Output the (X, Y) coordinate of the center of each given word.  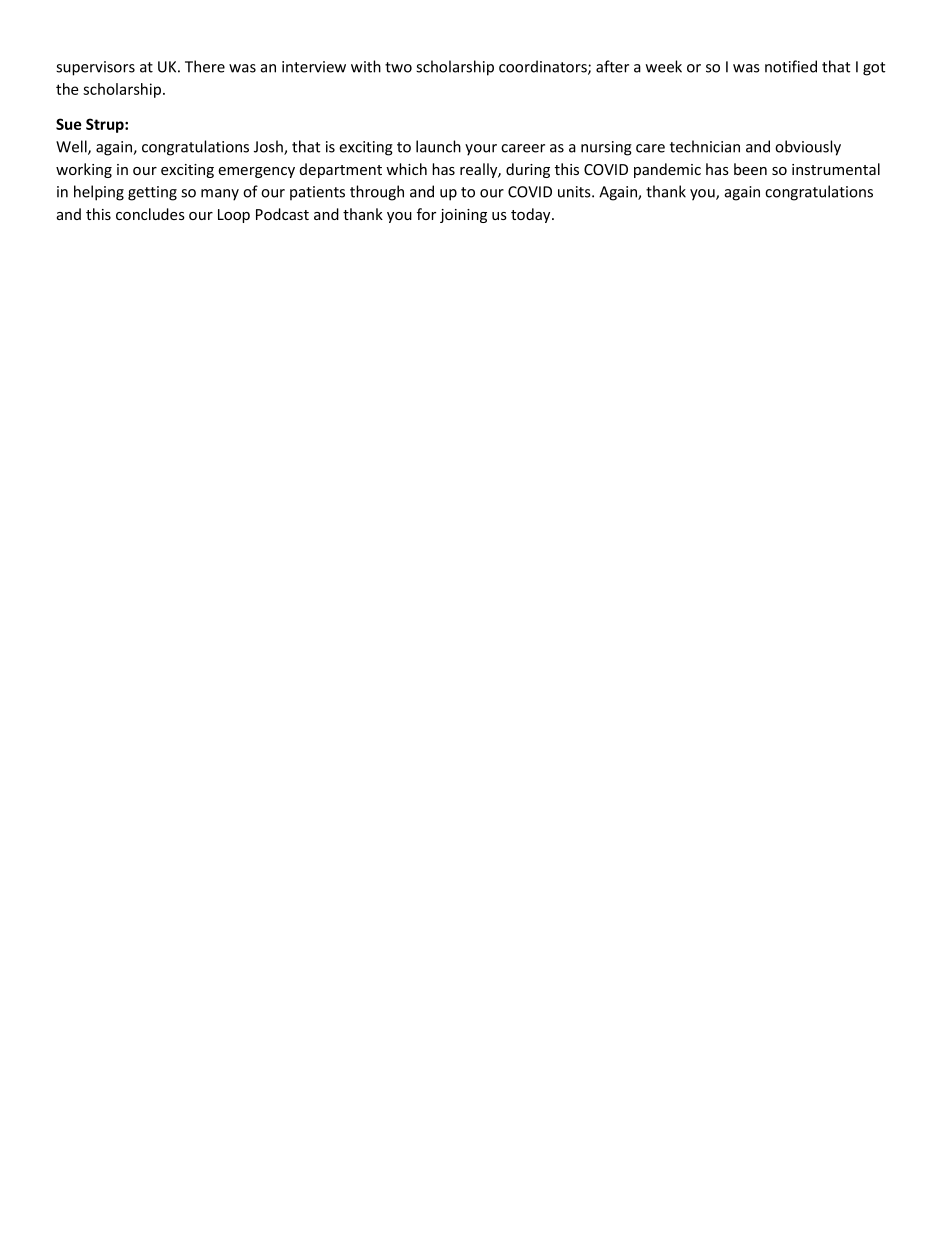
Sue (69, 124)
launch (438, 146)
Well (72, 147)
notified (791, 66)
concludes (150, 214)
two (398, 67)
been (750, 169)
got (874, 69)
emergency (256, 172)
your (481, 150)
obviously (808, 148)
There (205, 66)
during (528, 170)
